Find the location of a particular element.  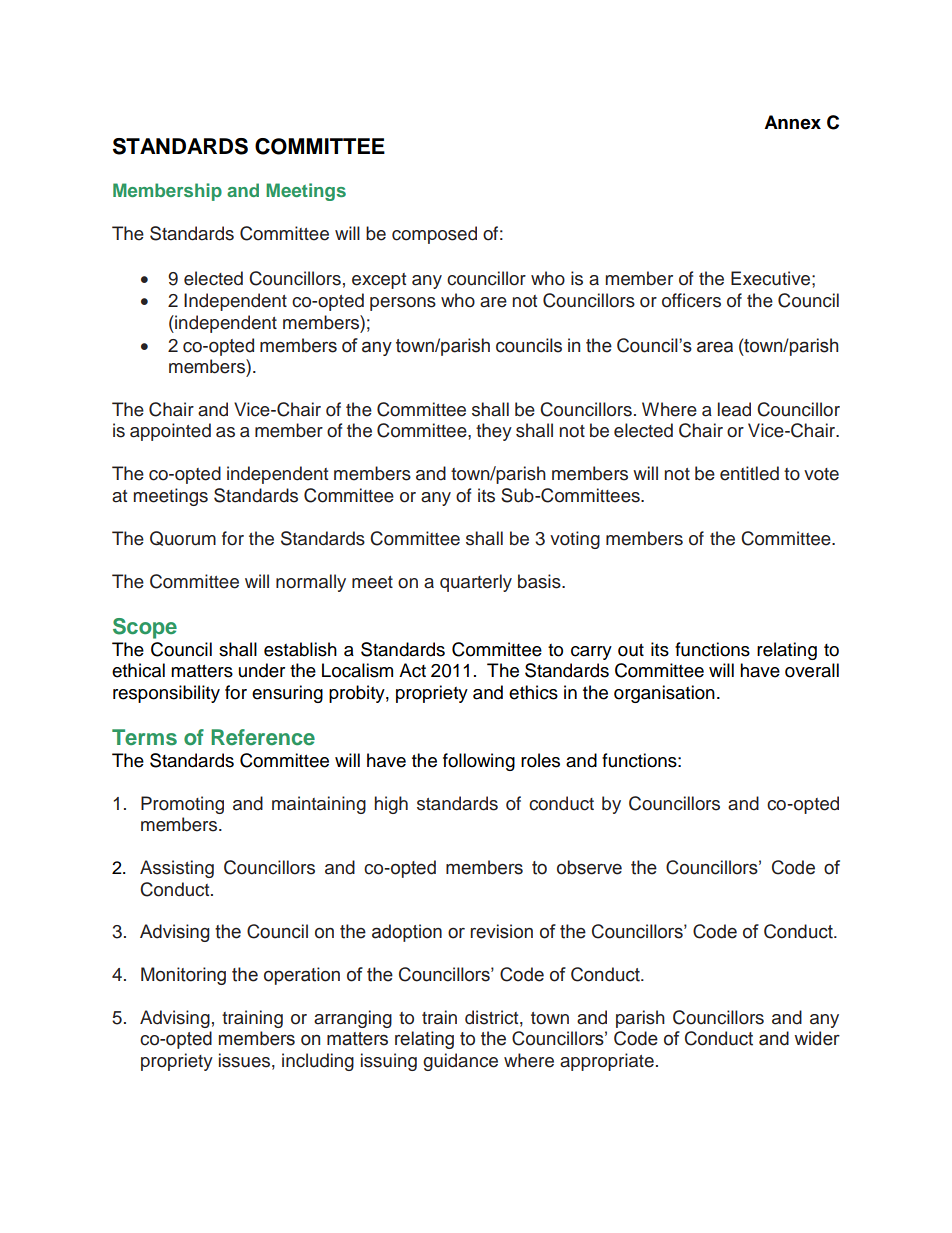

Annex is located at coordinates (792, 122).
